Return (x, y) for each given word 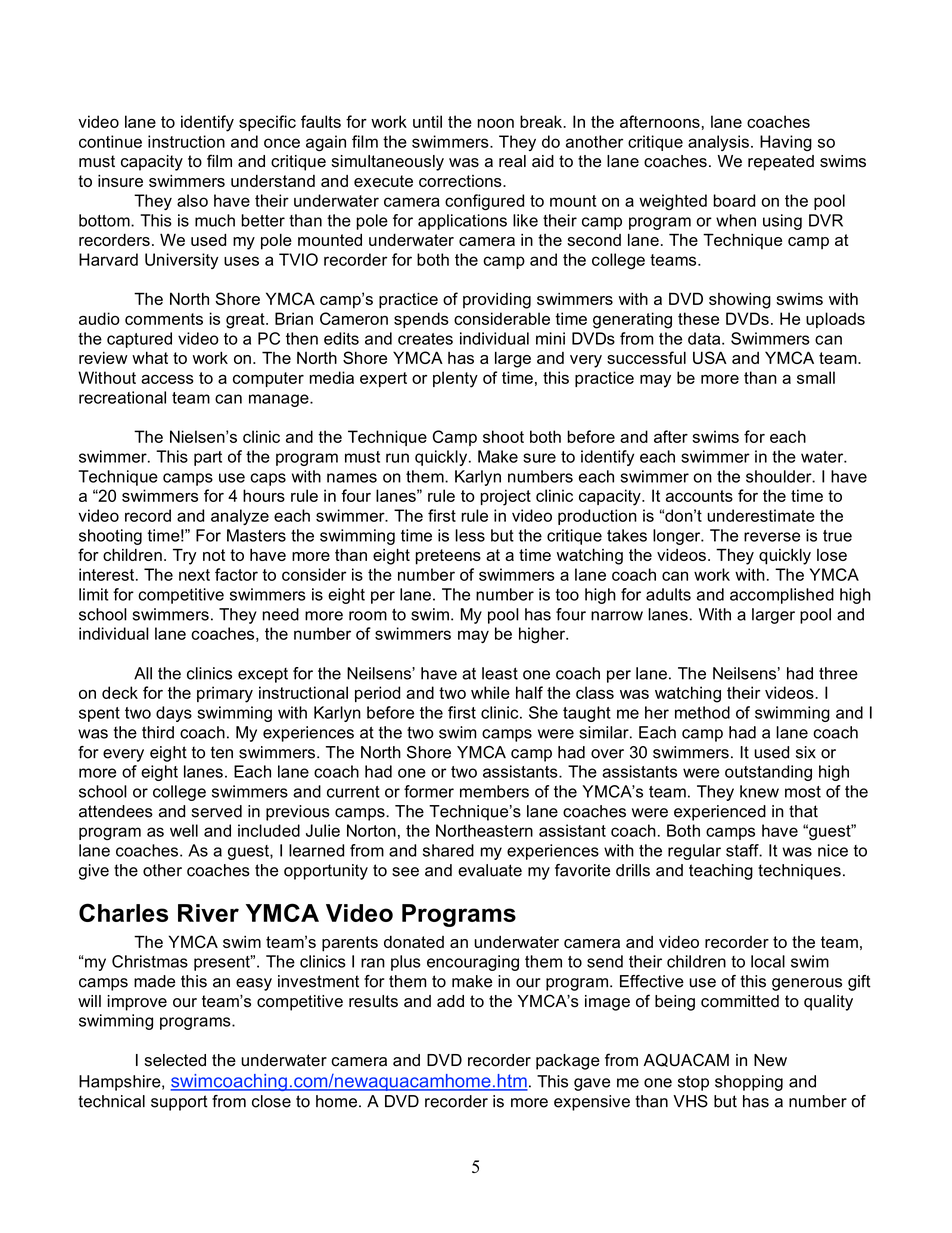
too (567, 595)
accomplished (782, 596)
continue (110, 141)
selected (175, 1060)
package (568, 1062)
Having (786, 143)
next (194, 575)
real (512, 161)
